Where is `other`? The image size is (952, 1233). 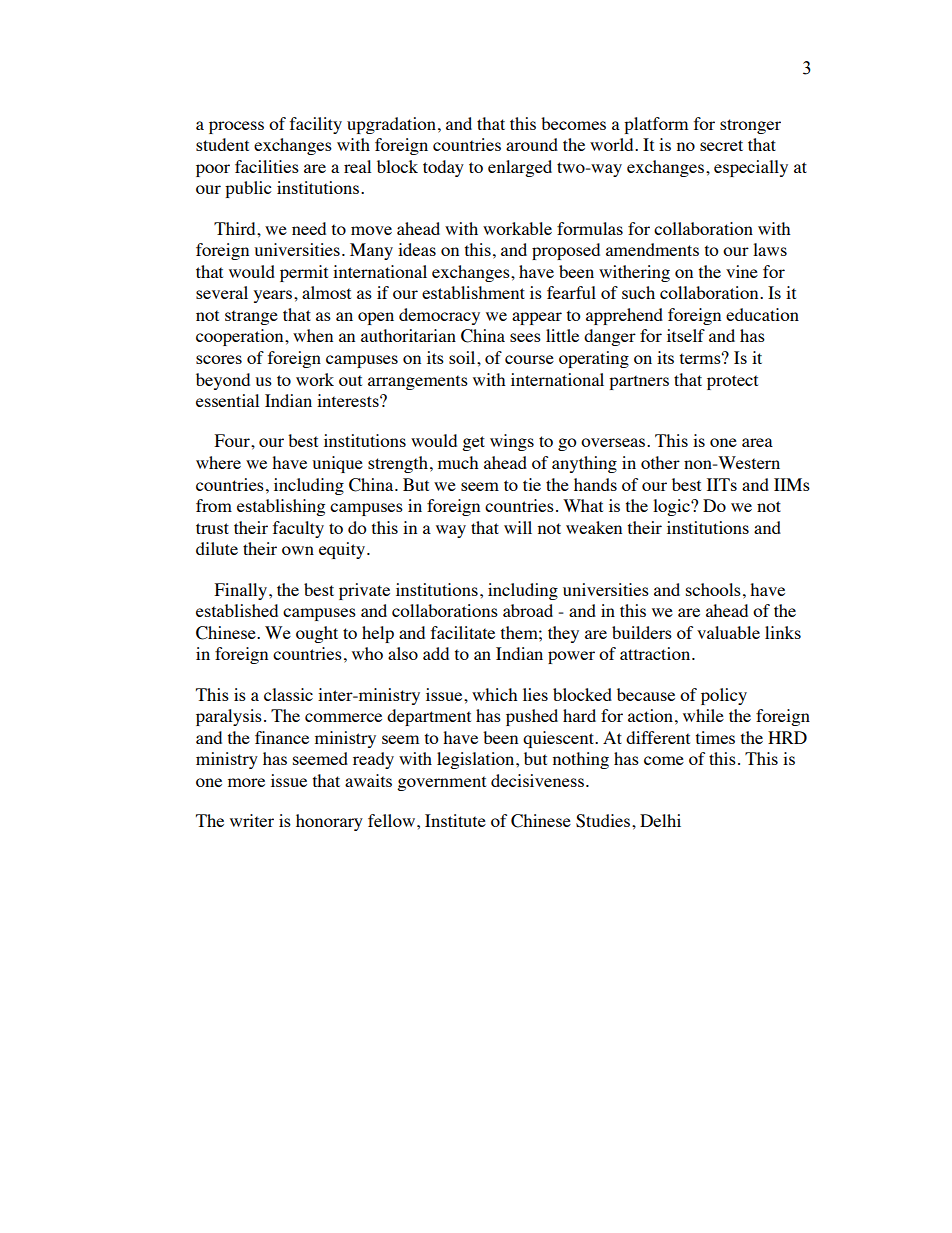 other is located at coordinates (660, 462).
